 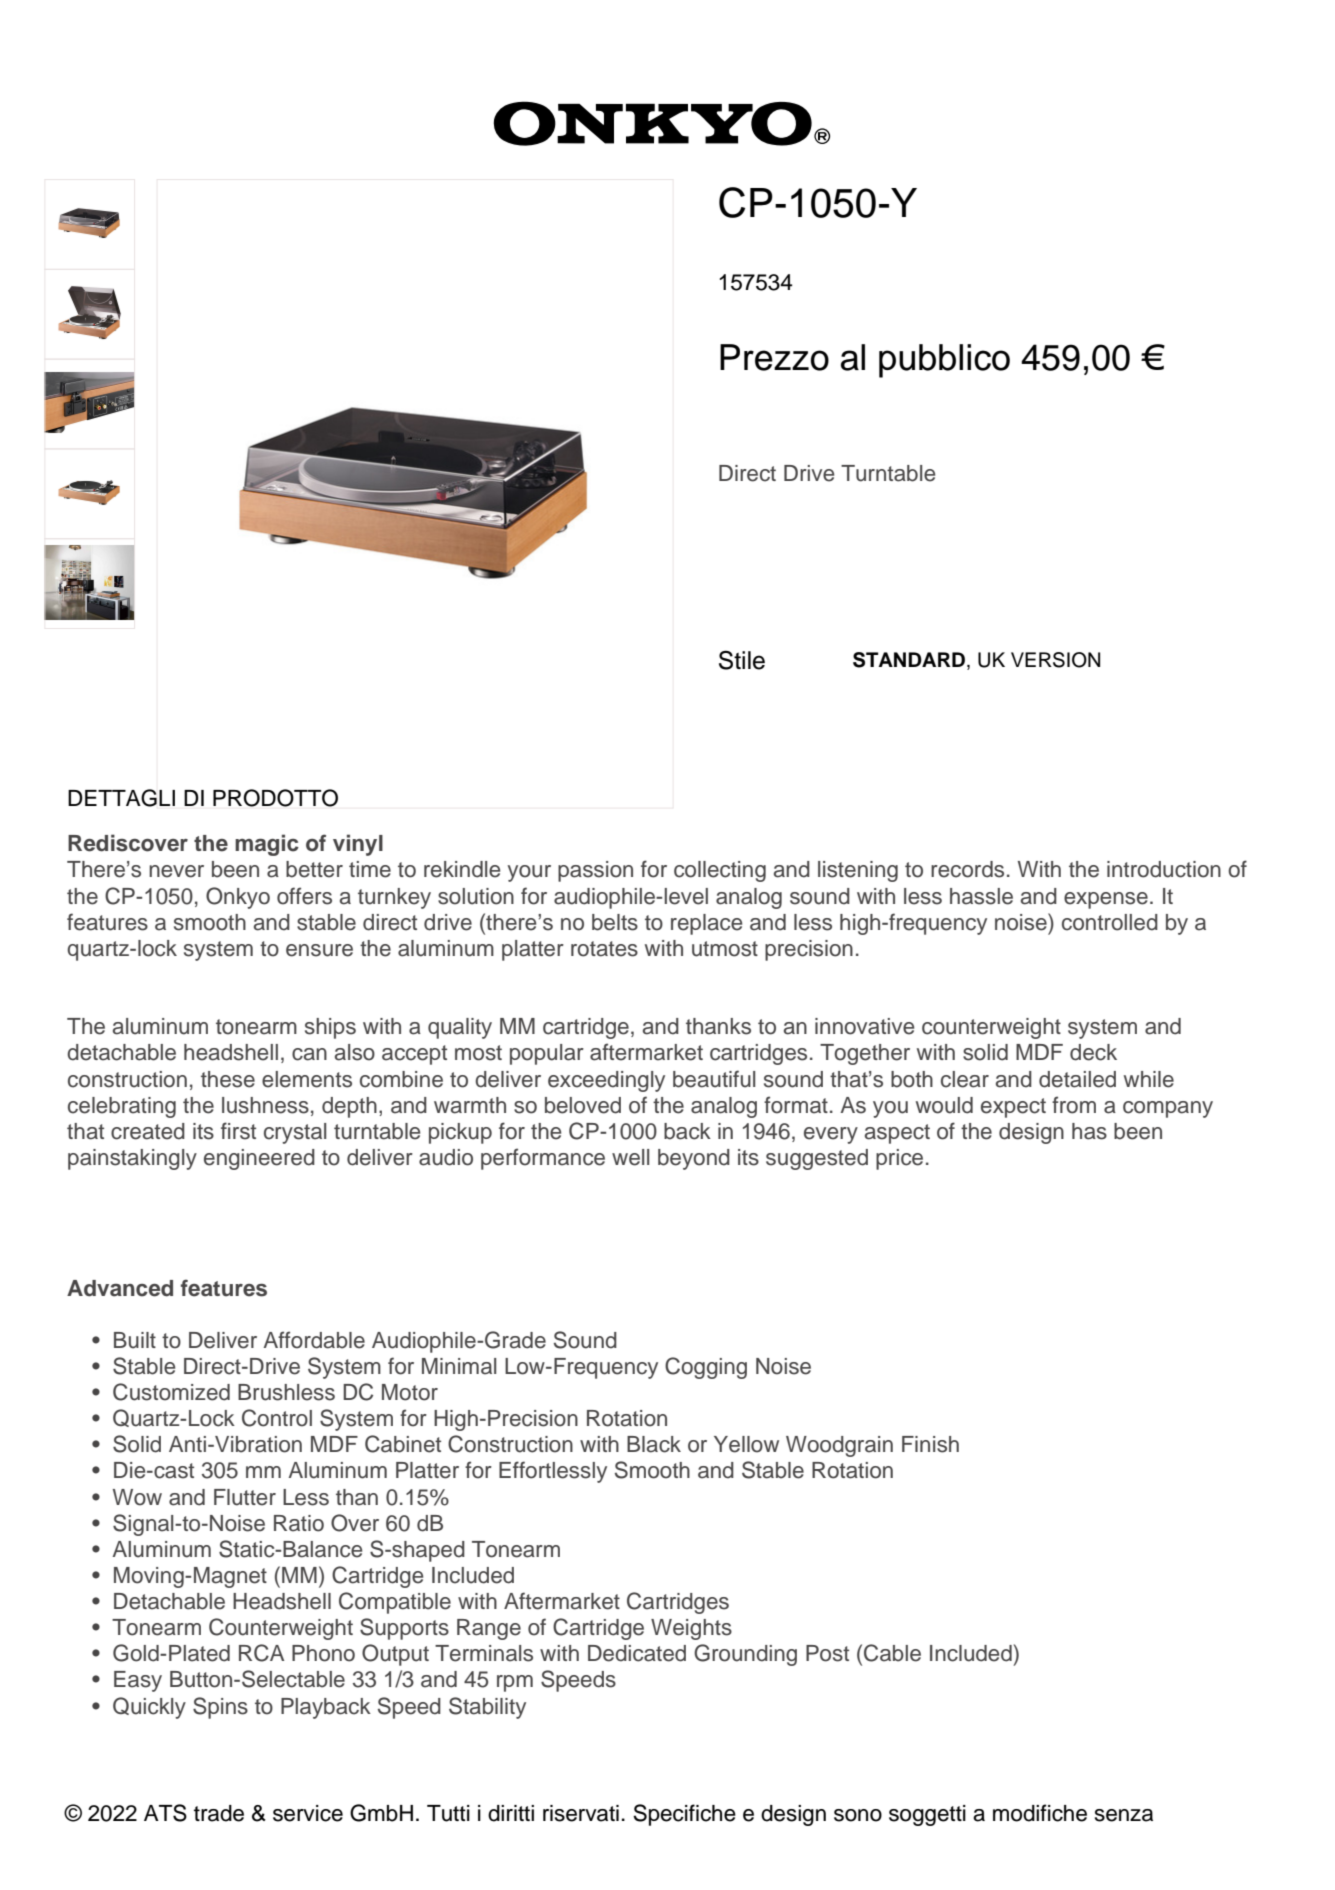 What do you see at coordinates (742, 660) in the page?
I see `Stile` at bounding box center [742, 660].
